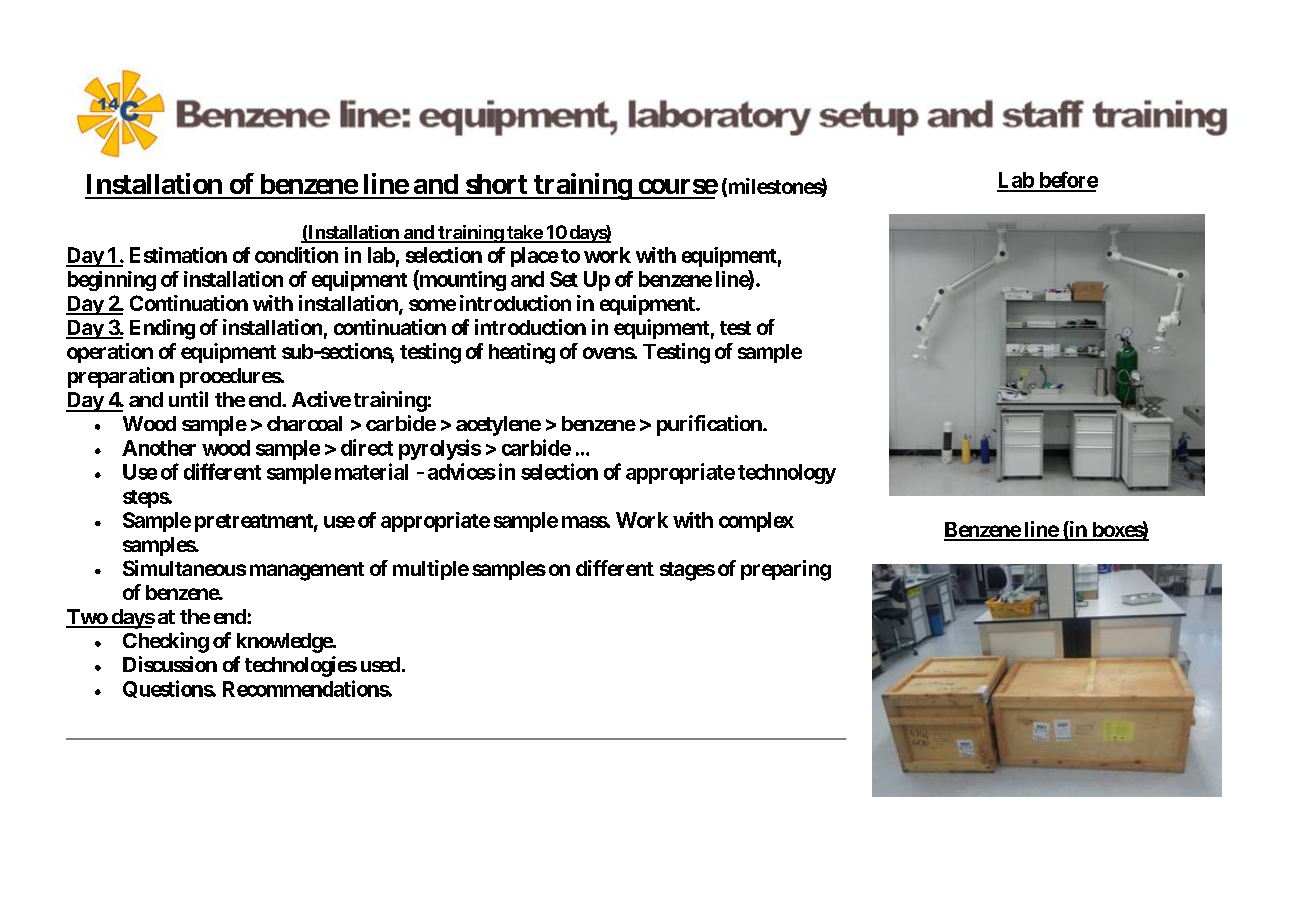 This screenshot has width=1308, height=924. I want to click on Set, so click(564, 279).
